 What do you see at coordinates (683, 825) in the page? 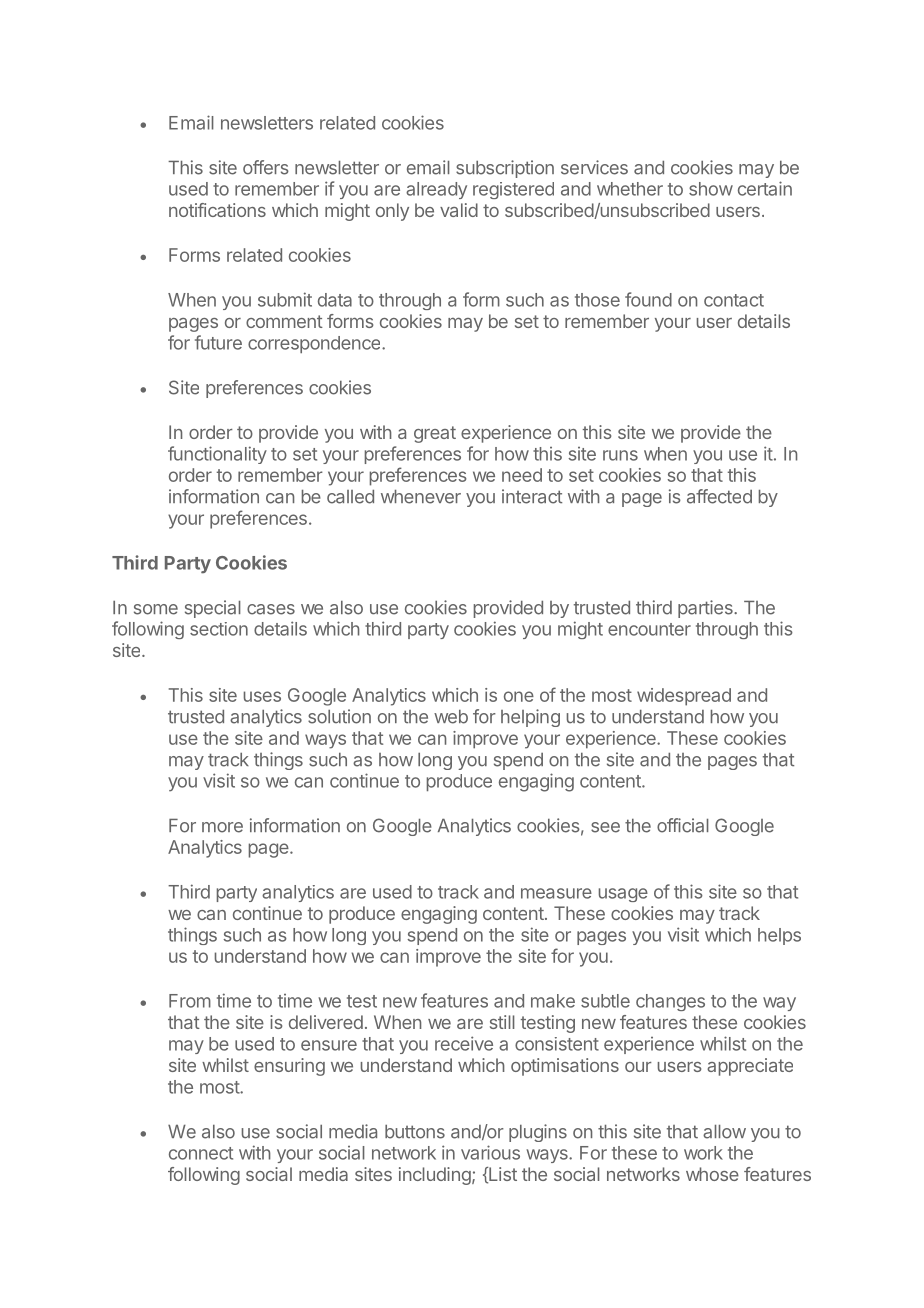
I see `official` at bounding box center [683, 825].
